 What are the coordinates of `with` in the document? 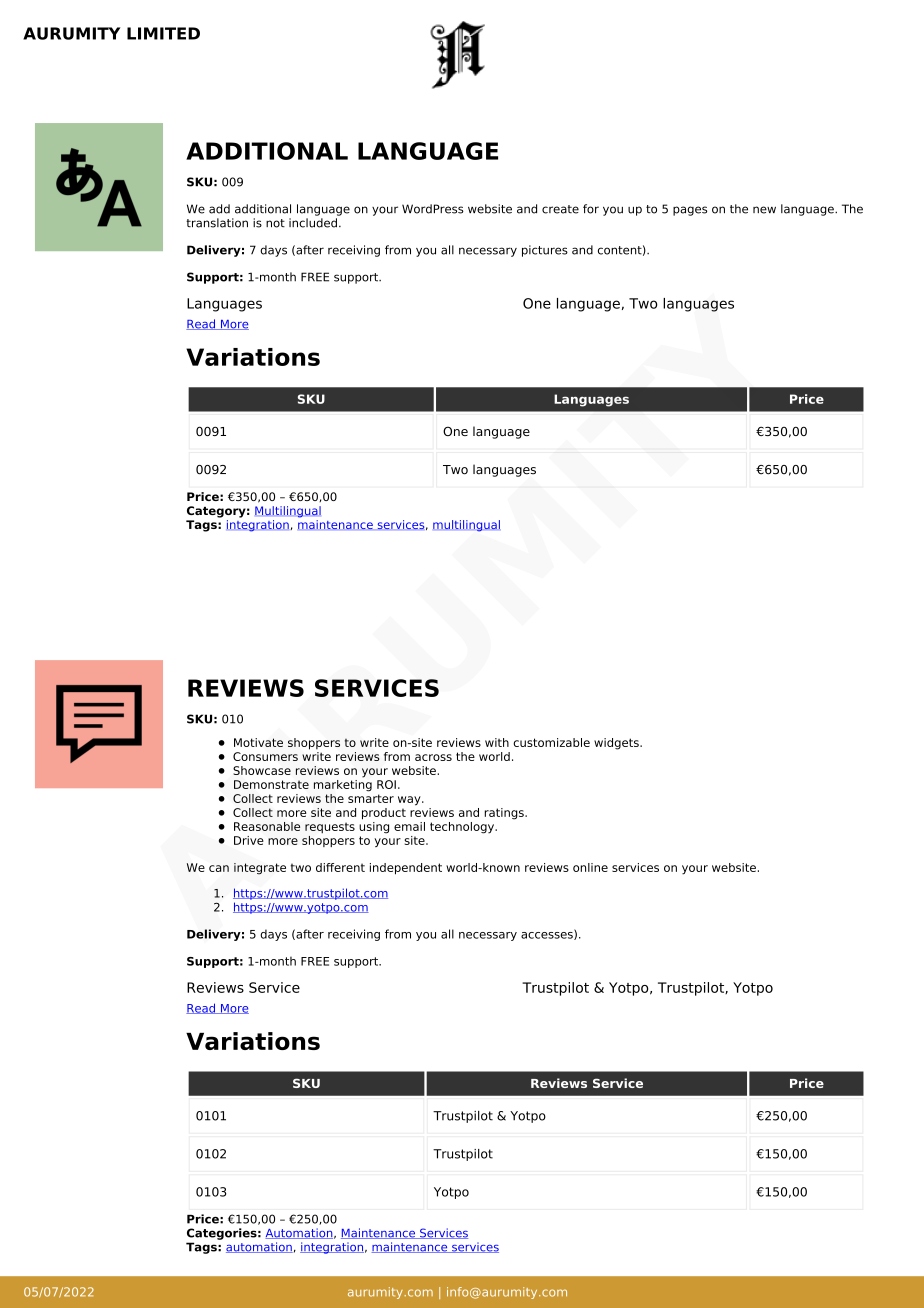 It's located at (497, 742).
